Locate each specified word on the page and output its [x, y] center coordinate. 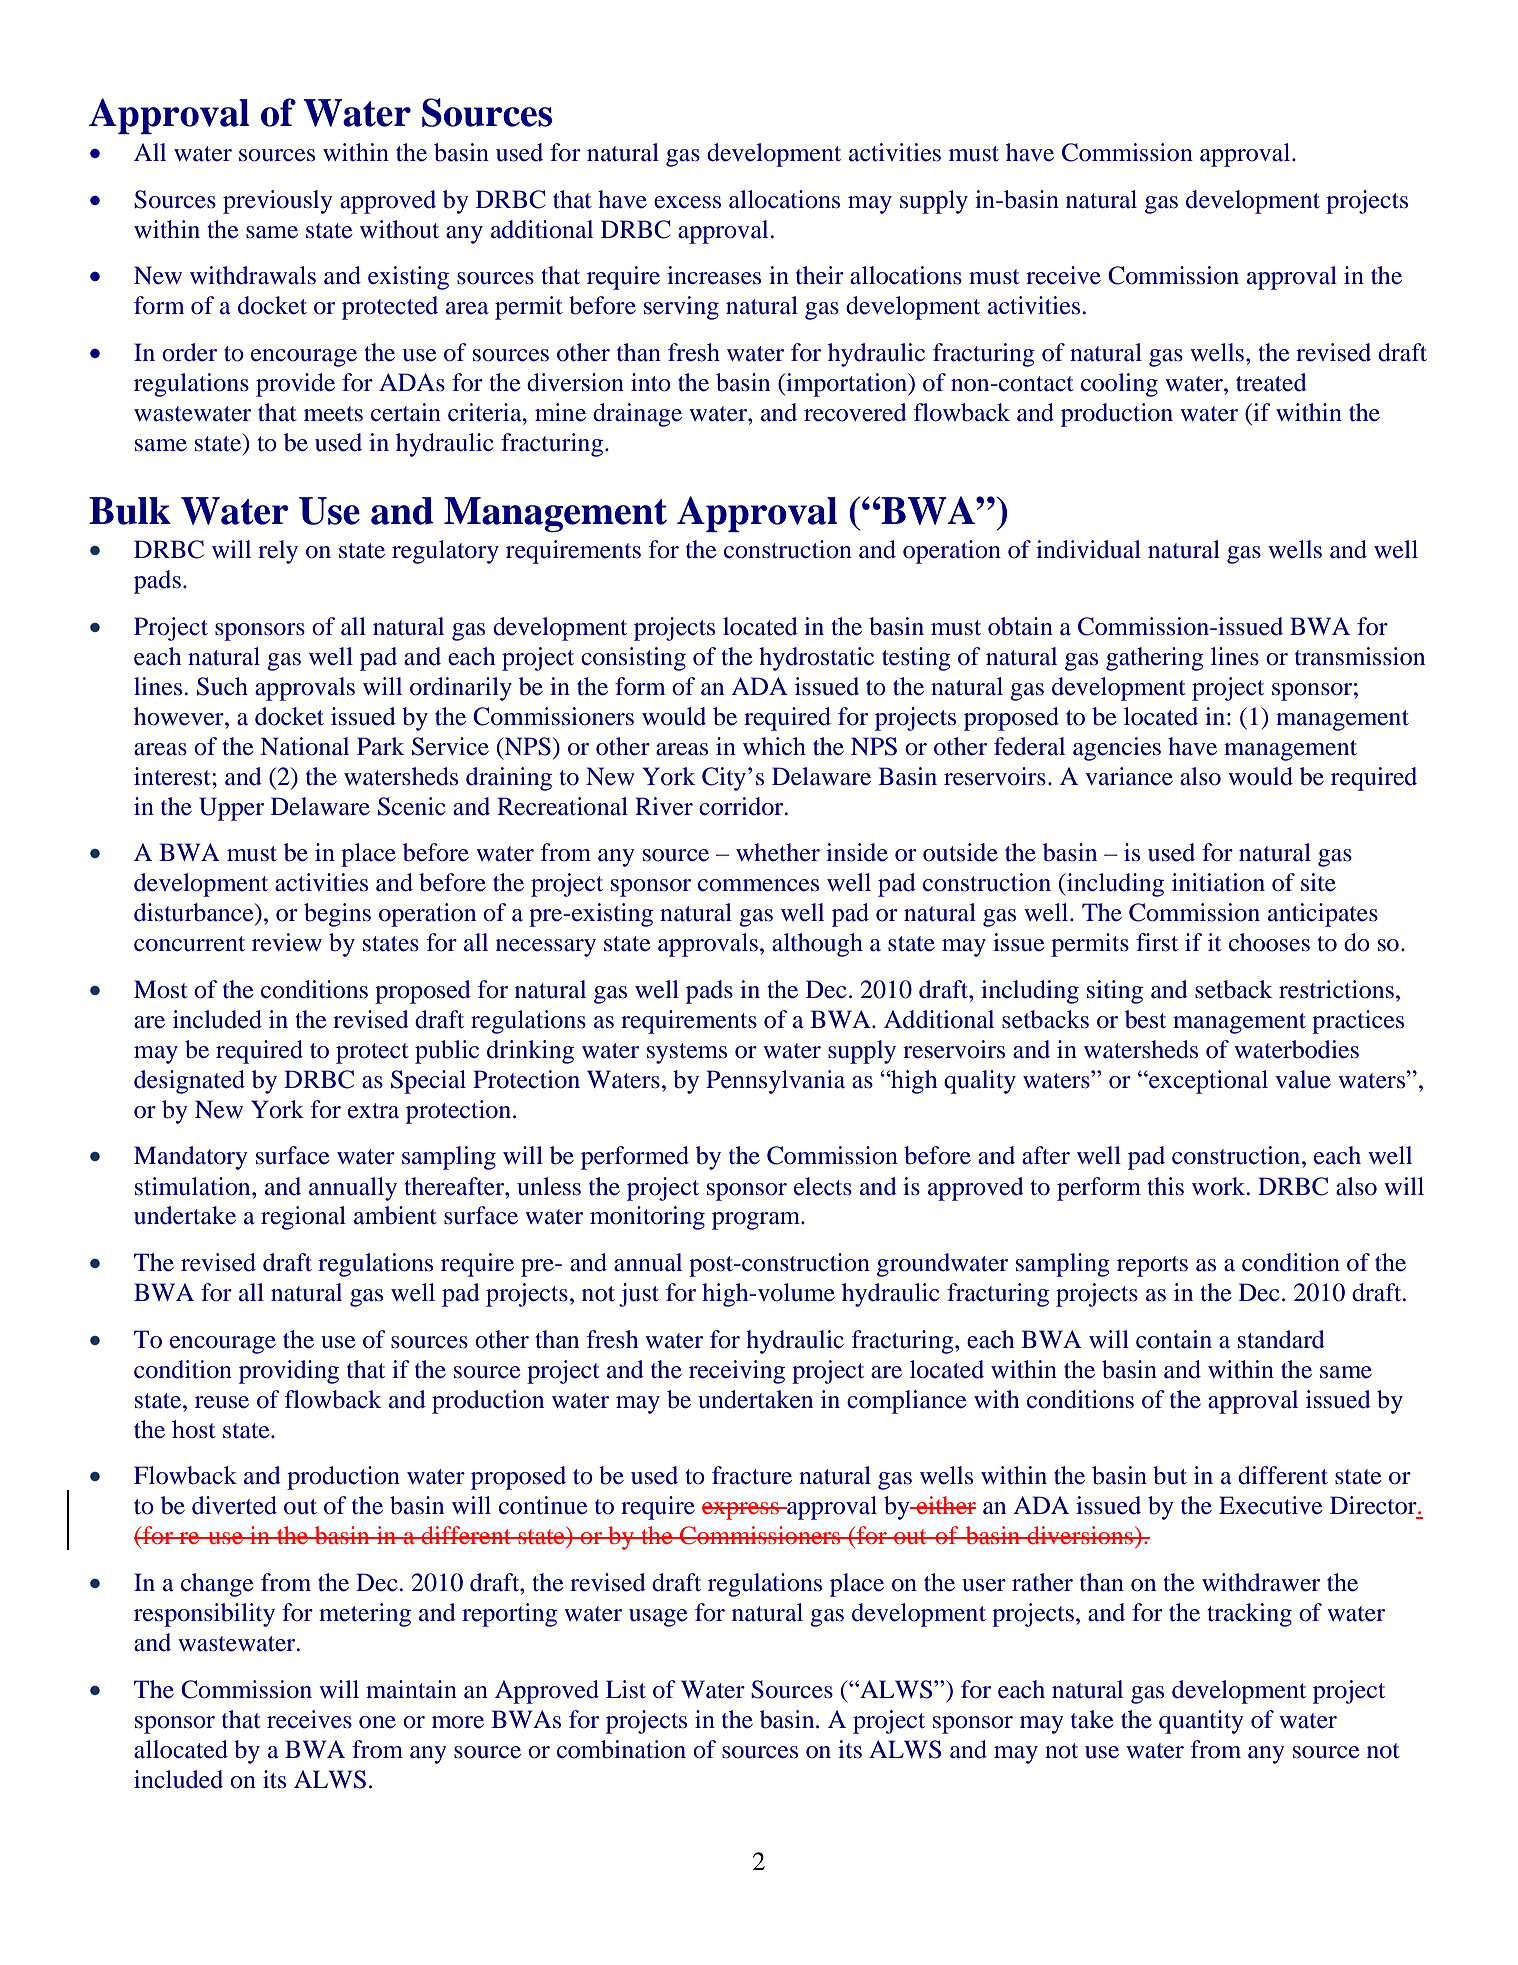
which [774, 746]
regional [303, 1218]
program [757, 1221]
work [1220, 1186]
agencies [1117, 749]
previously [278, 202]
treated [1271, 382]
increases [714, 275]
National [305, 746]
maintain [411, 1689]
